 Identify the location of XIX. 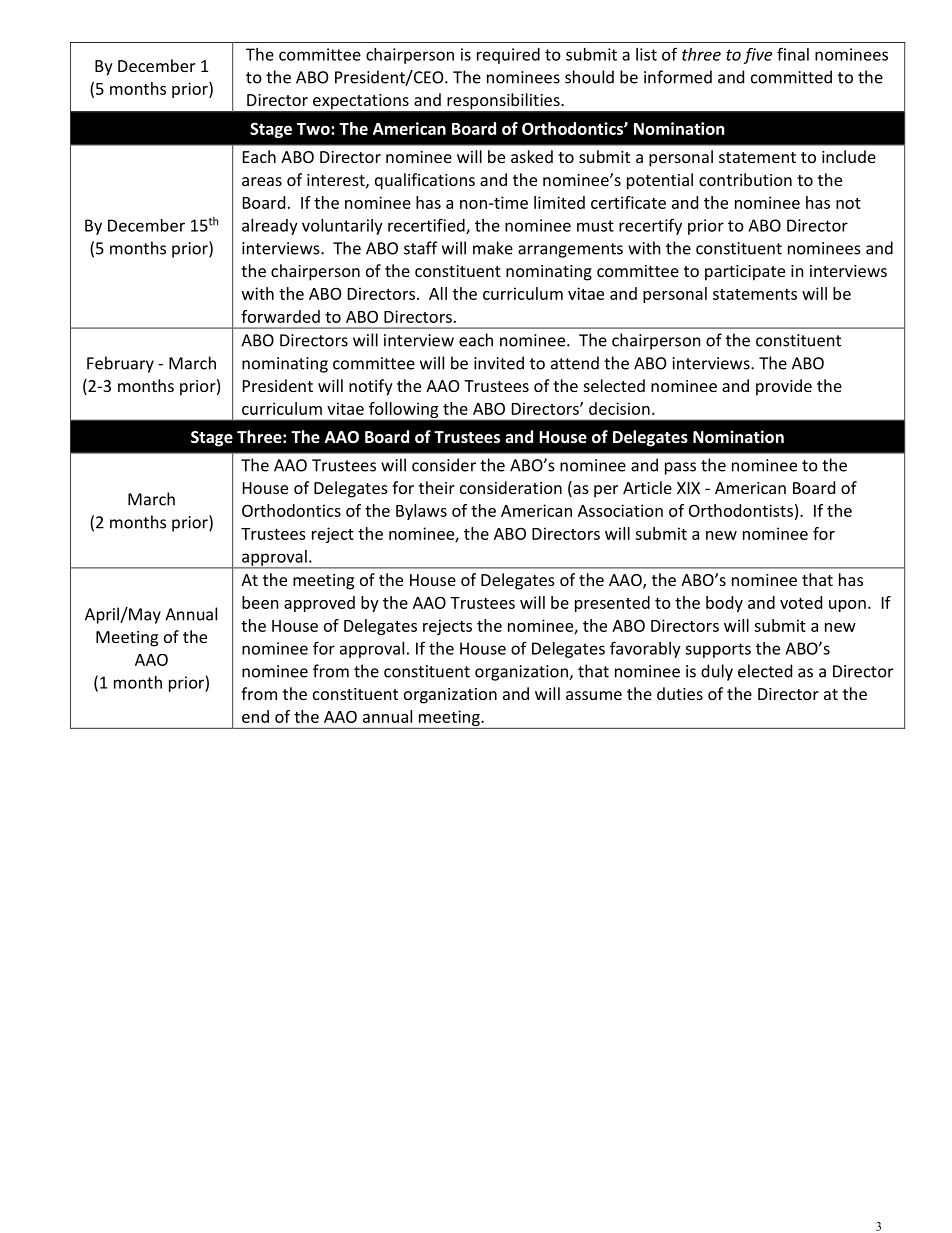
(688, 488).
